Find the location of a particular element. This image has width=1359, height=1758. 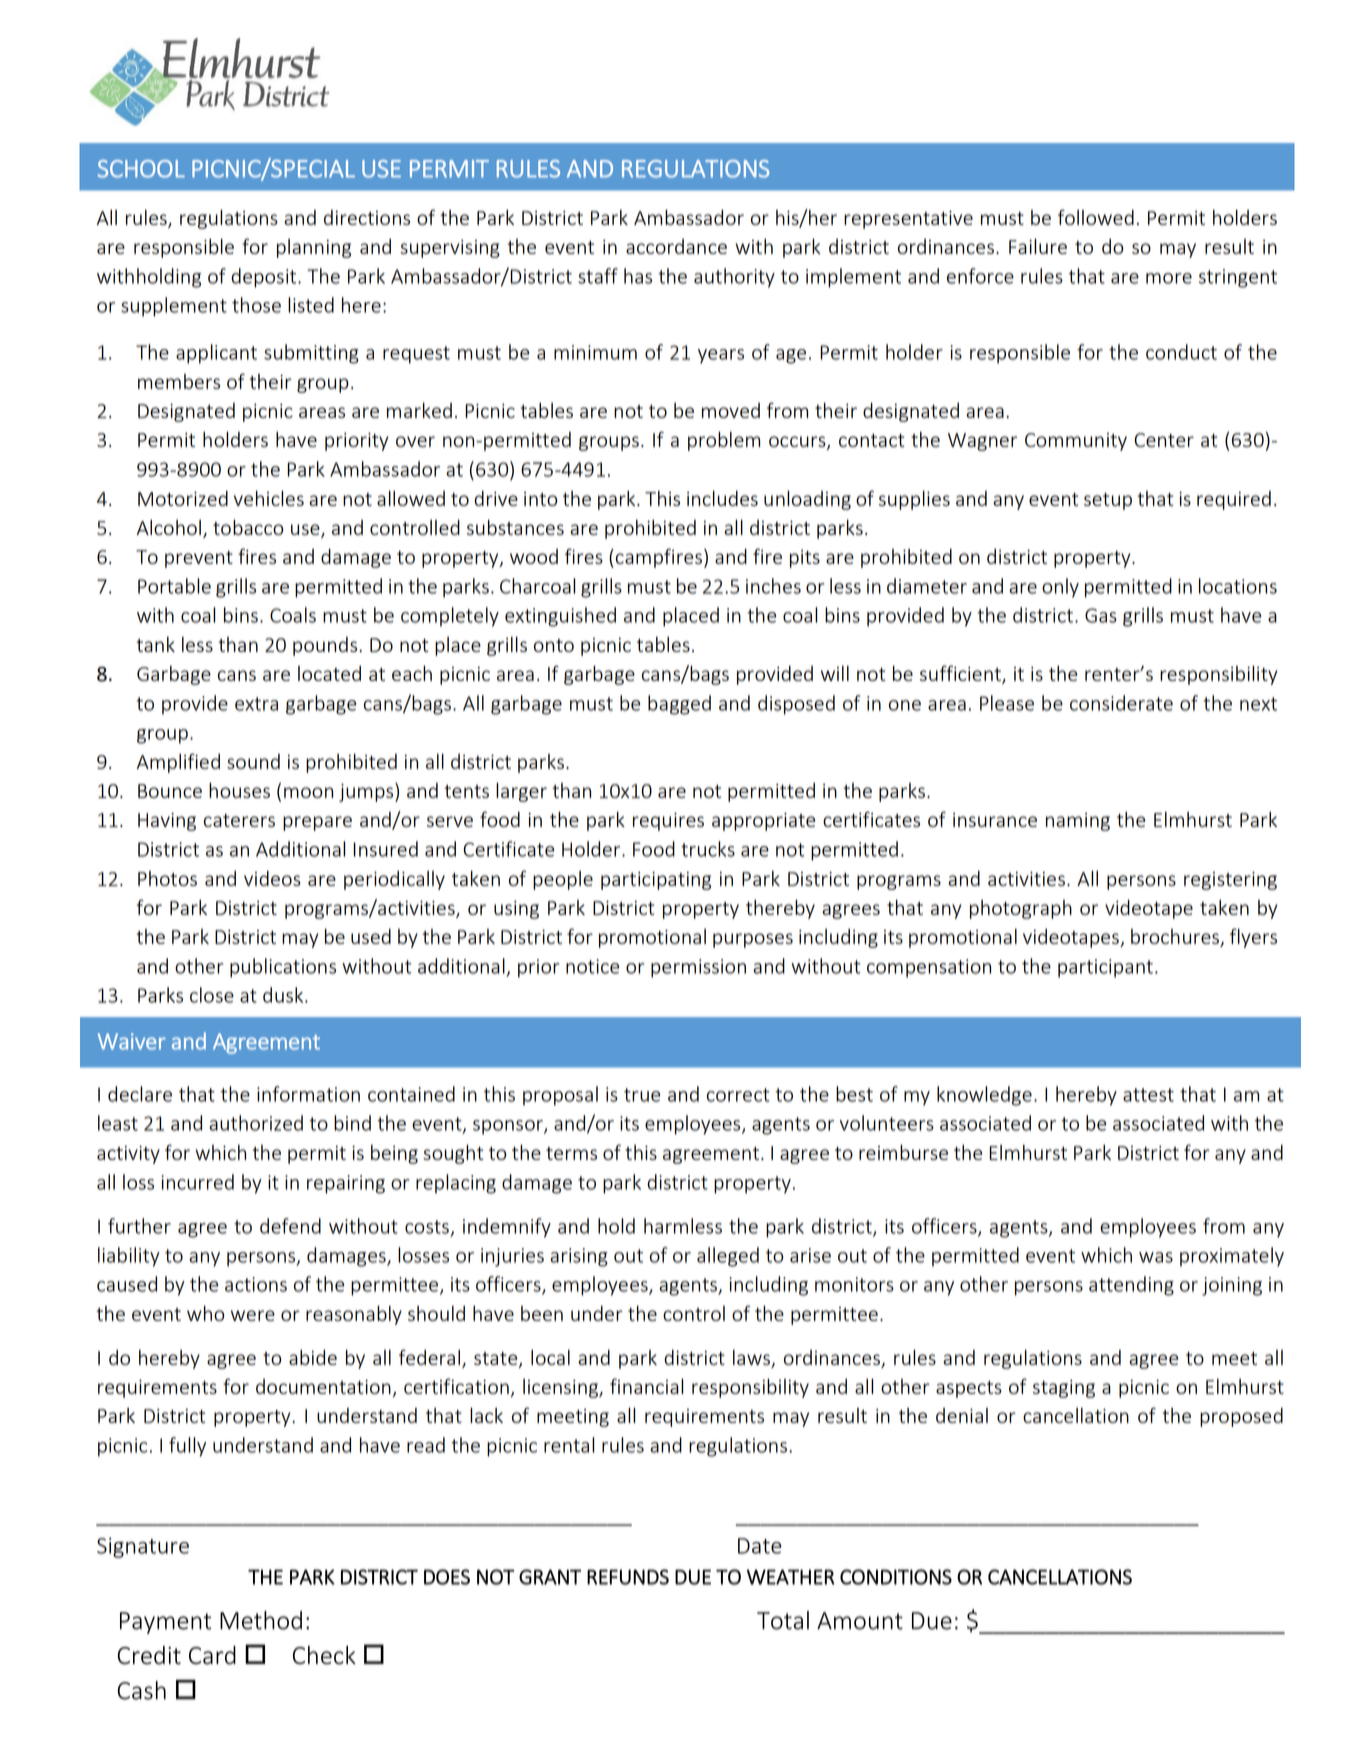

incurred is located at coordinates (197, 1182).
